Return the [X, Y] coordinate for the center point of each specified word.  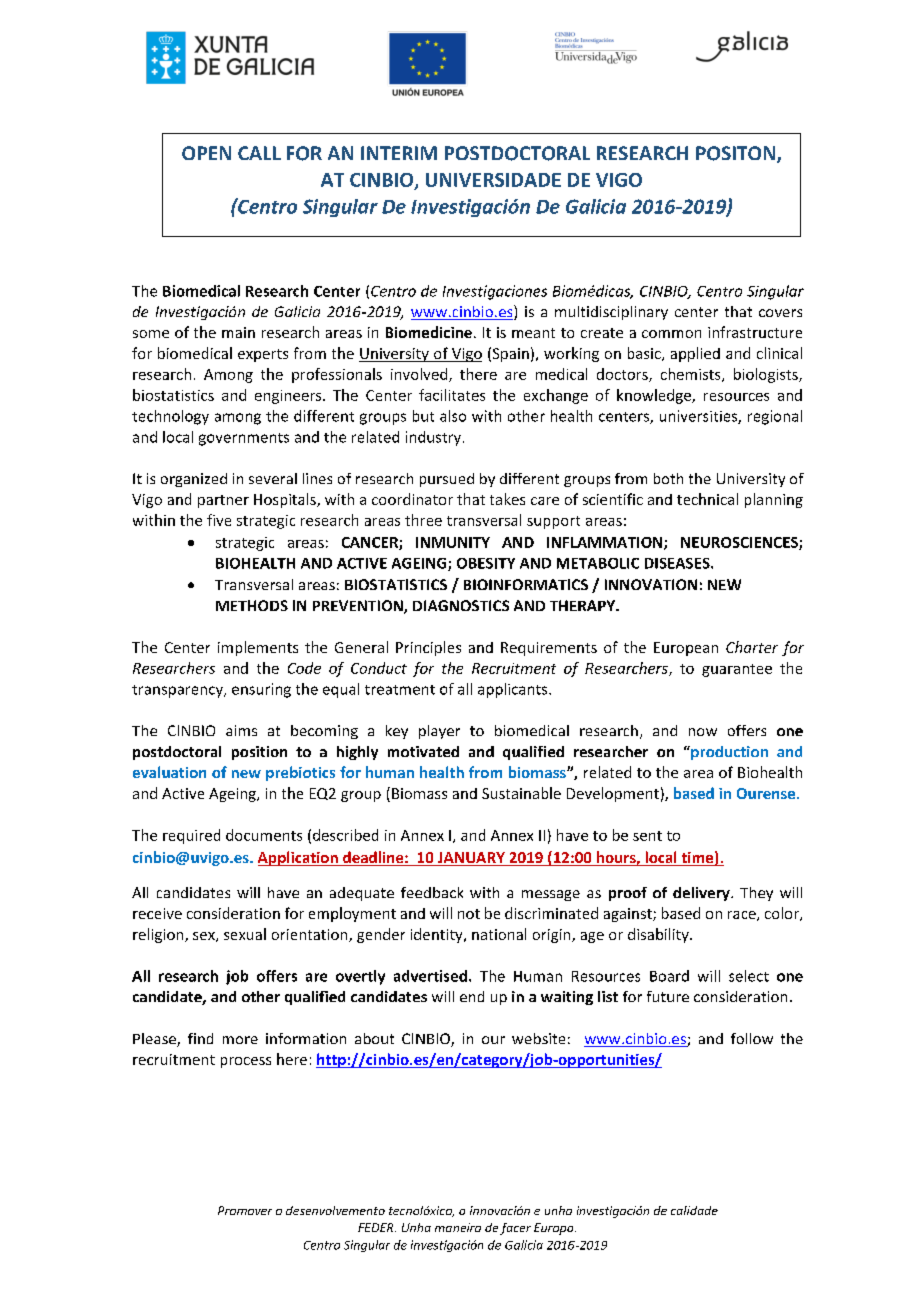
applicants [514, 690]
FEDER [377, 1227]
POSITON [737, 154]
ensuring [261, 690]
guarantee [737, 670]
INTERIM [399, 153]
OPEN [206, 153]
